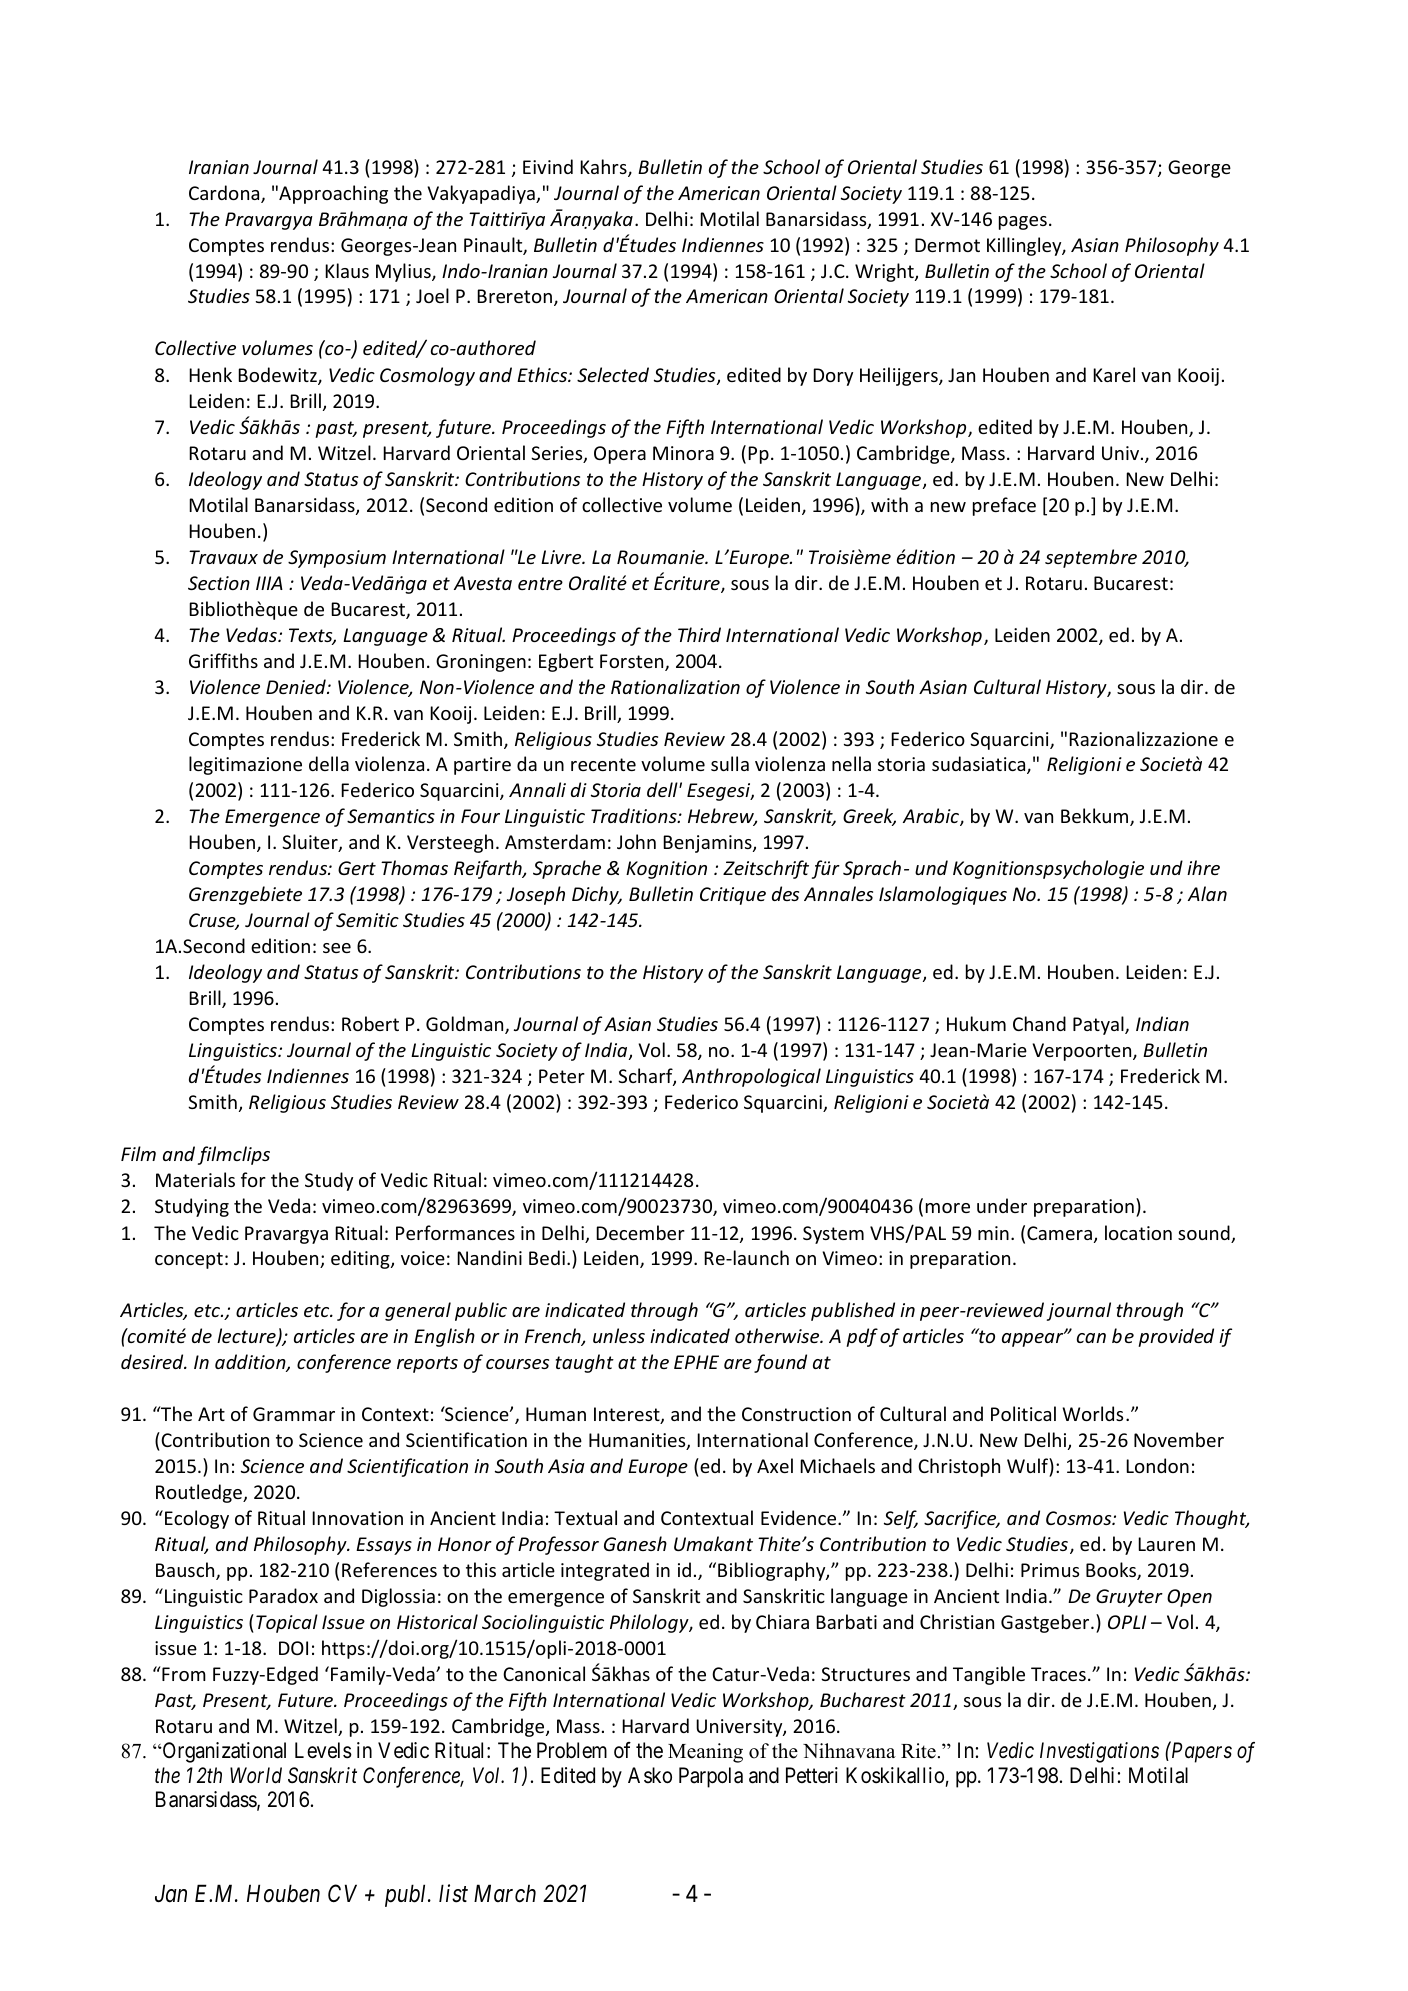 Image resolution: width=1408 pixels, height=1991 pixels. What do you see at coordinates (775, 1465) in the screenshot?
I see `Axel` at bounding box center [775, 1465].
